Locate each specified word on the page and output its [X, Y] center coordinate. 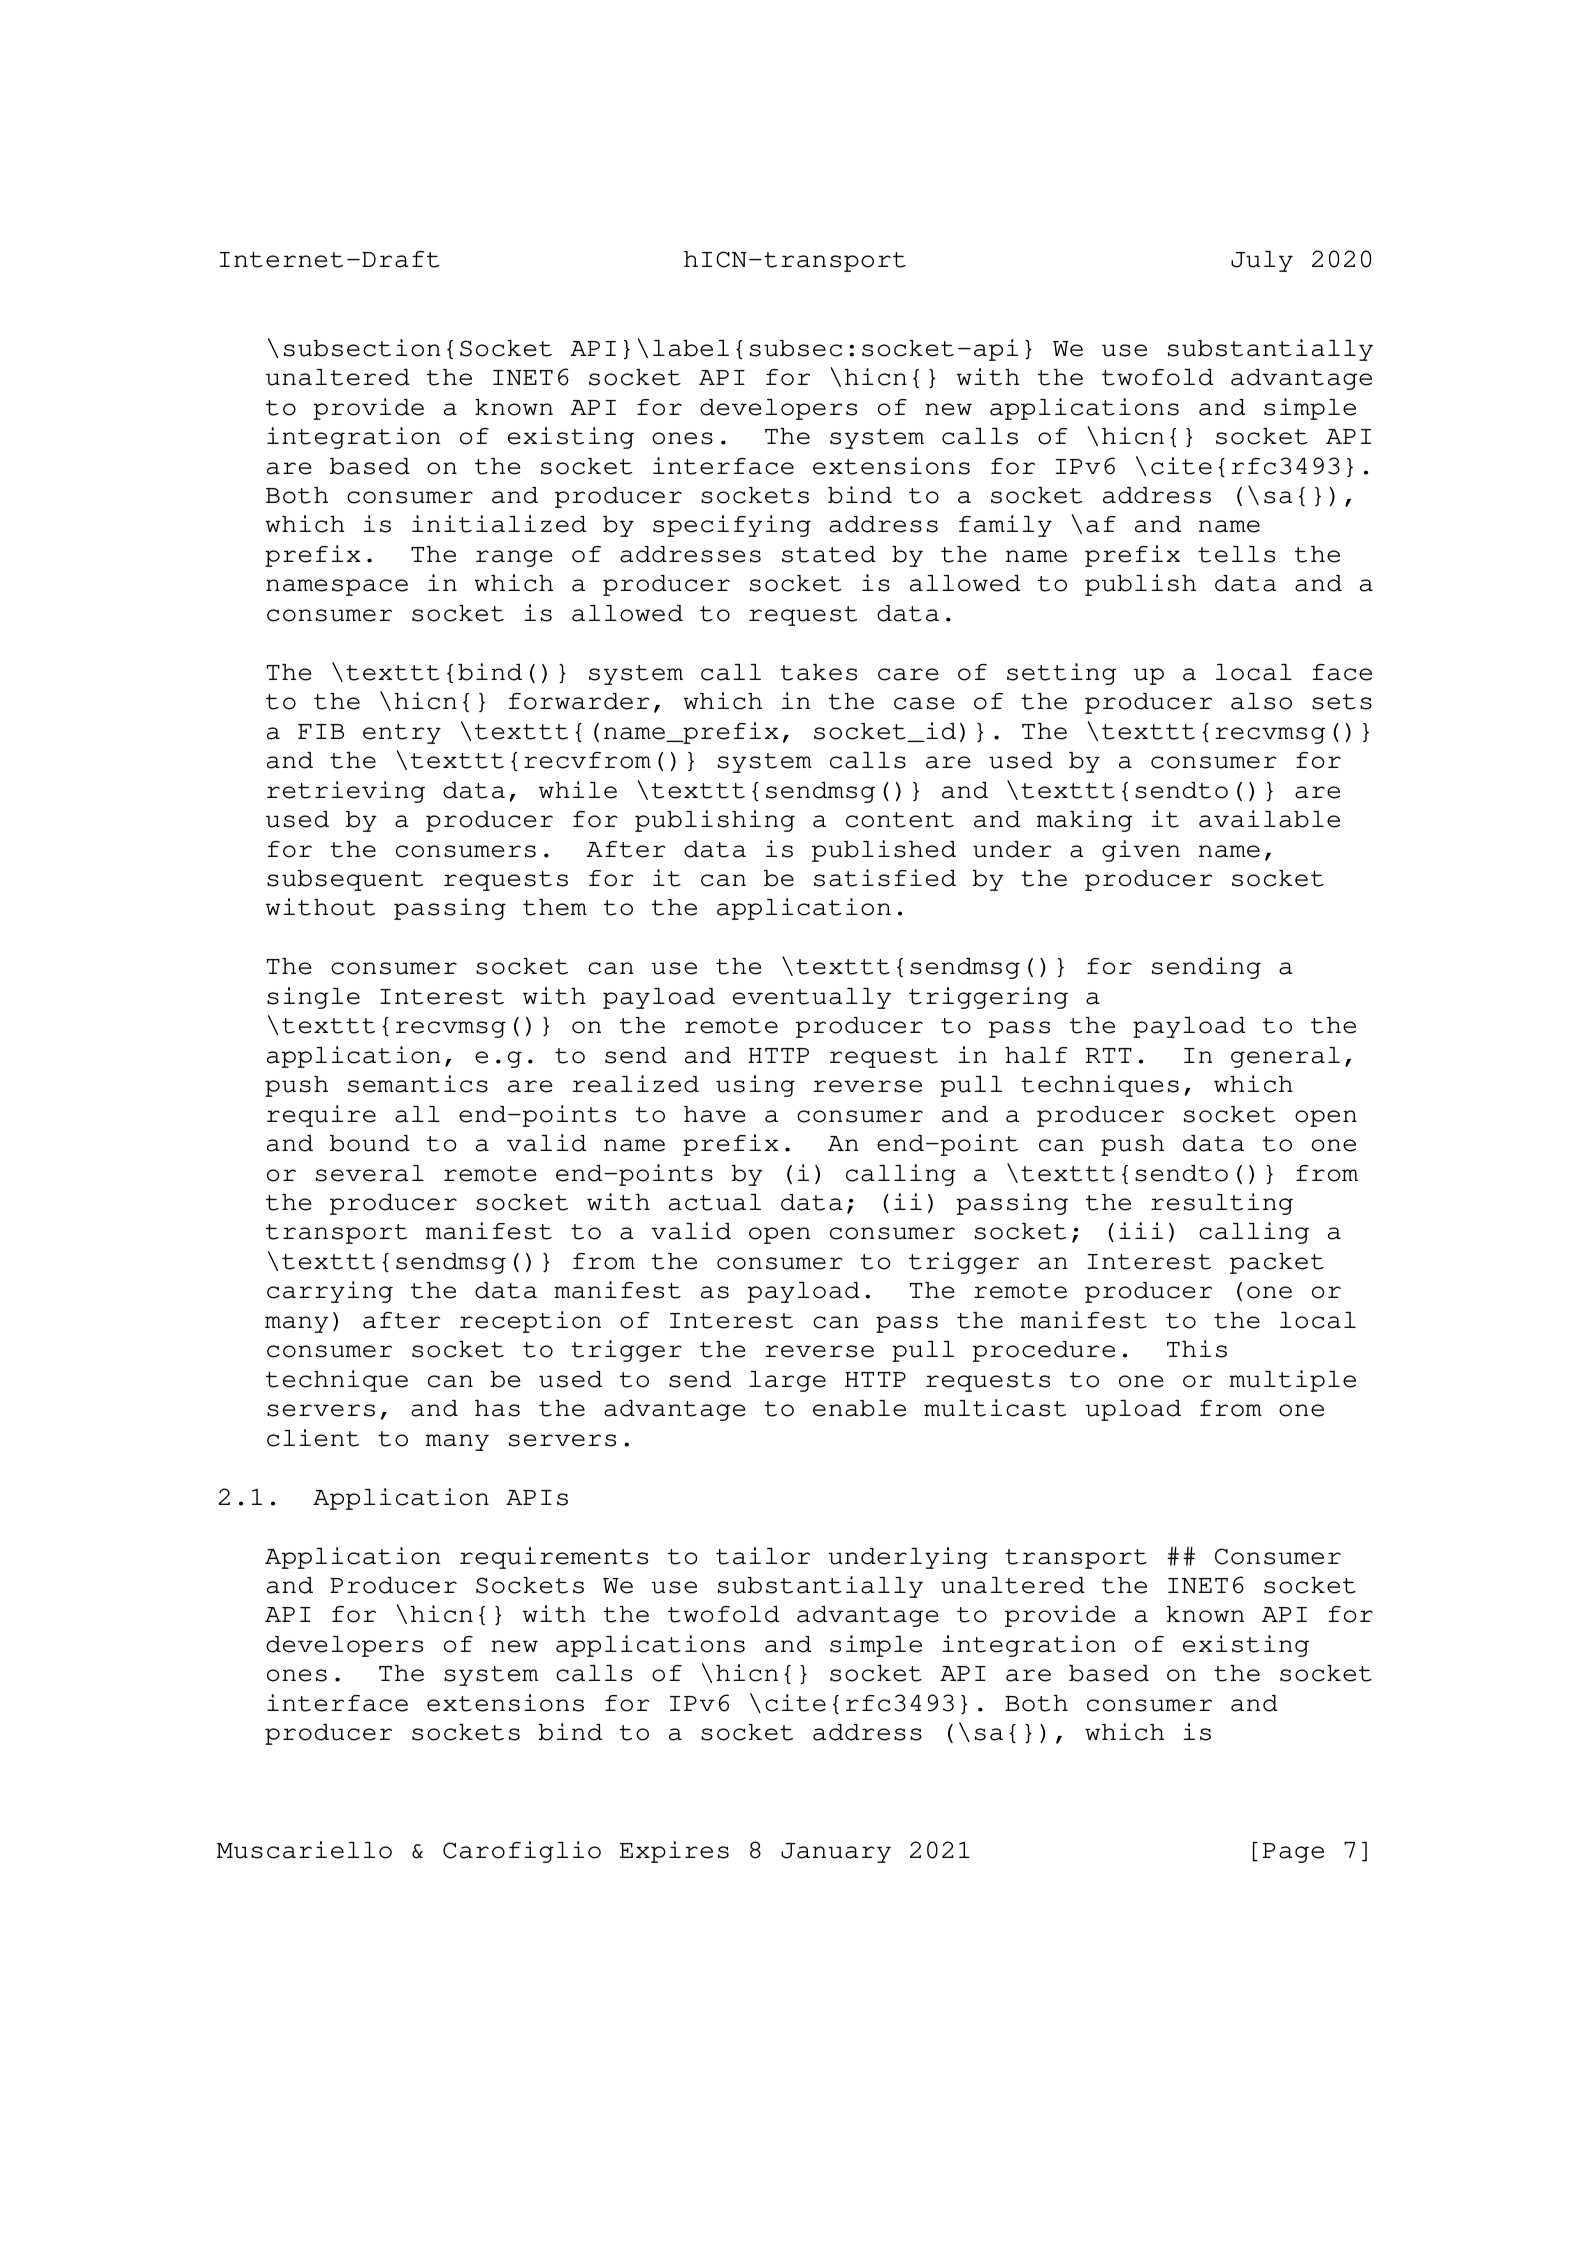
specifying [732, 526]
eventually [812, 998]
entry [402, 734]
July [1262, 261]
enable [859, 1408]
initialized [499, 524]
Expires [674, 1852]
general [1285, 1057]
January [836, 1853]
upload [1133, 1410]
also [1261, 701]
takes [818, 672]
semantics [418, 1084]
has [497, 1408]
